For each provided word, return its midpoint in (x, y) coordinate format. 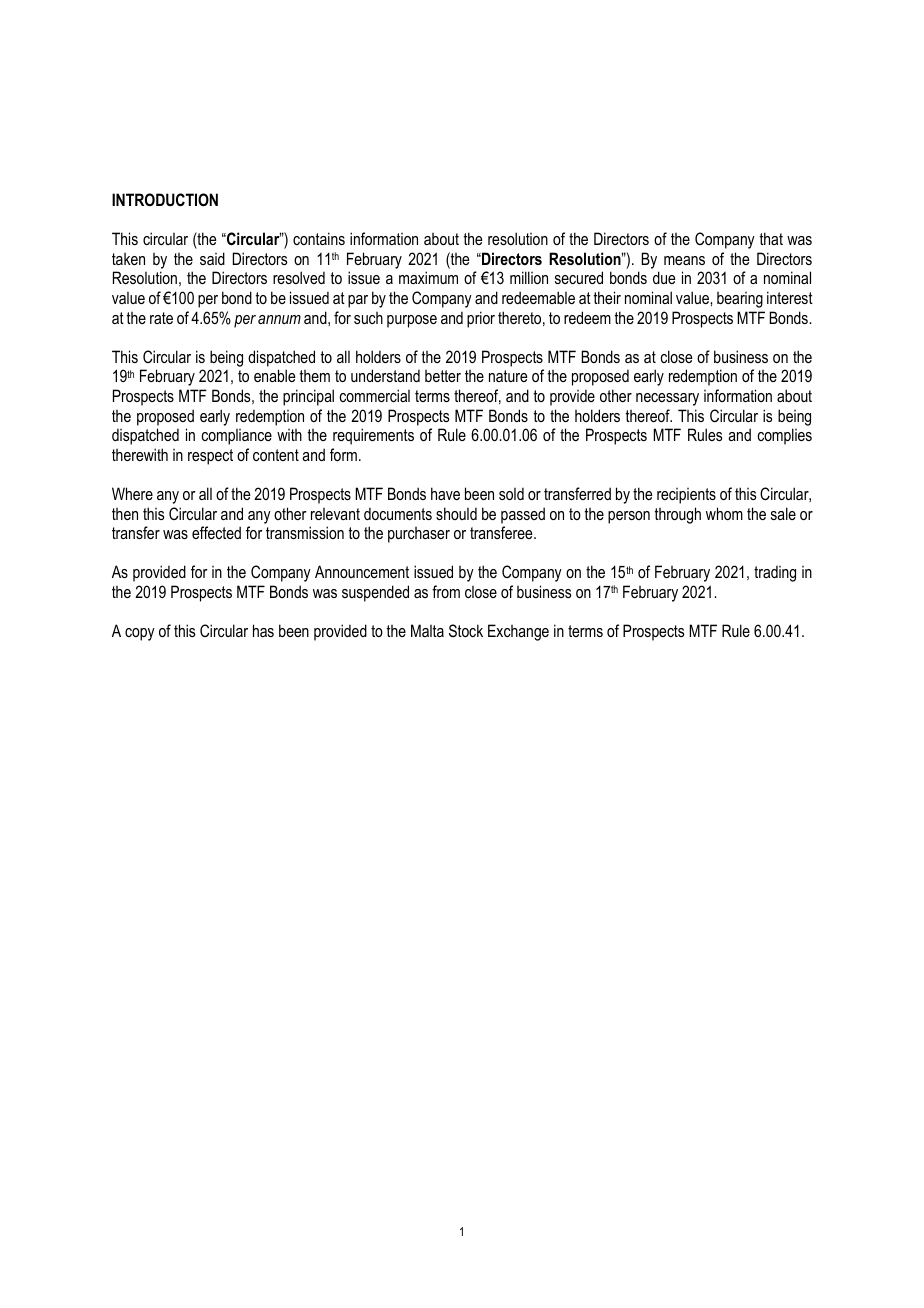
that (771, 238)
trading (775, 573)
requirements (373, 436)
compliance (236, 437)
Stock (466, 630)
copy (140, 634)
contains (319, 238)
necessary (667, 399)
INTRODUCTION (165, 199)
